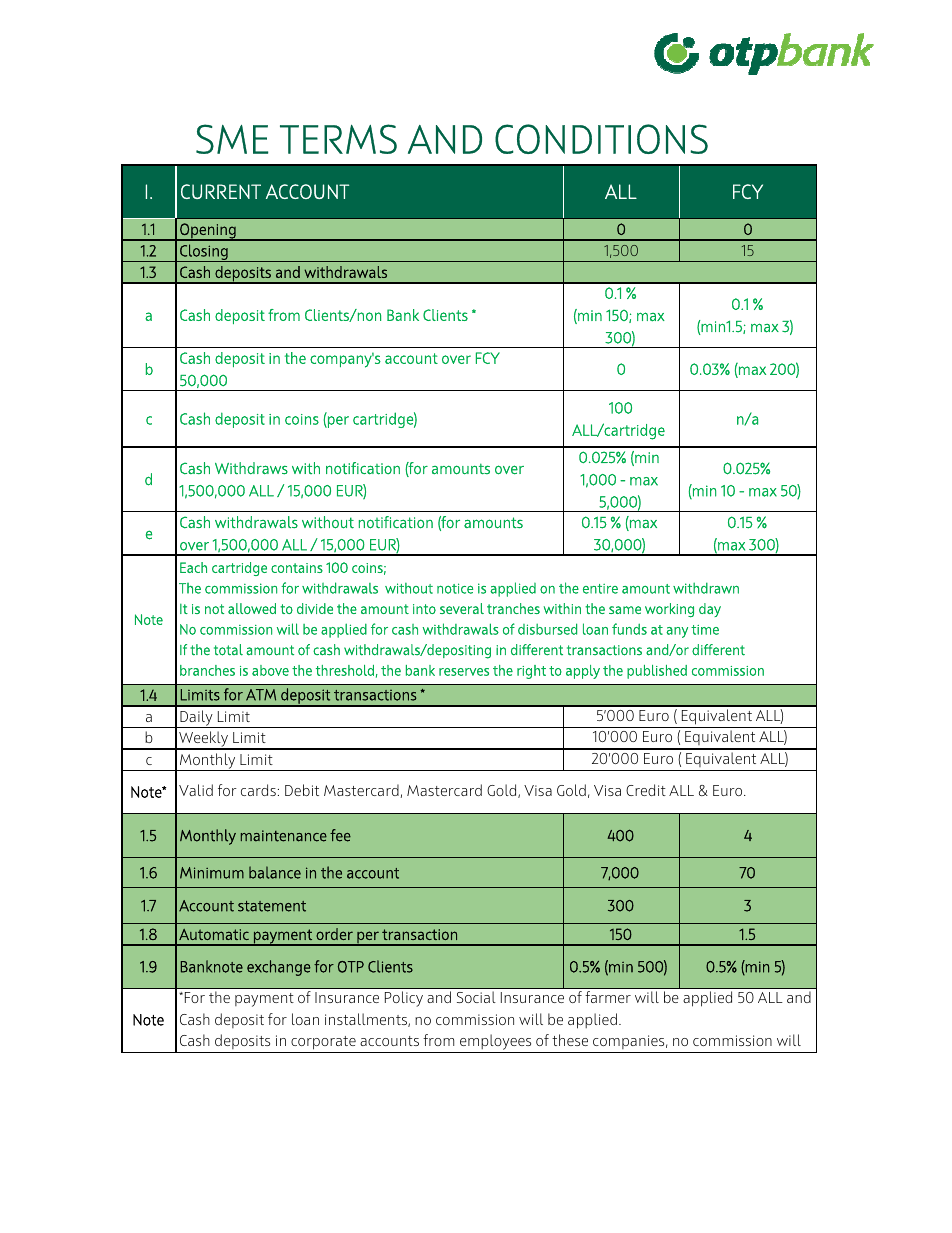 The image size is (952, 1233). Describe the element at coordinates (462, 608) in the screenshot. I see `several` at that location.
